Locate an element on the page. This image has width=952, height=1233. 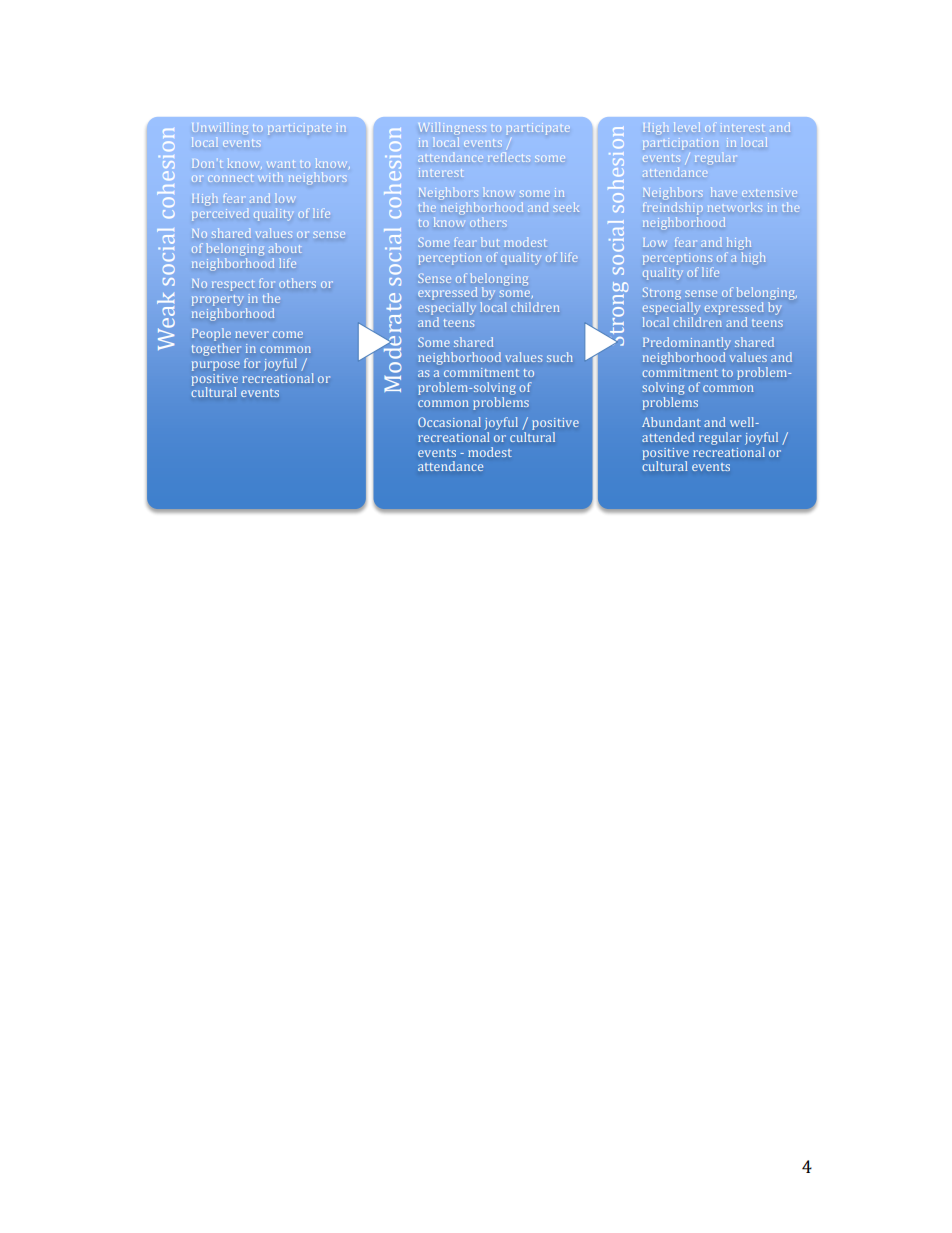
want is located at coordinates (280, 164).
